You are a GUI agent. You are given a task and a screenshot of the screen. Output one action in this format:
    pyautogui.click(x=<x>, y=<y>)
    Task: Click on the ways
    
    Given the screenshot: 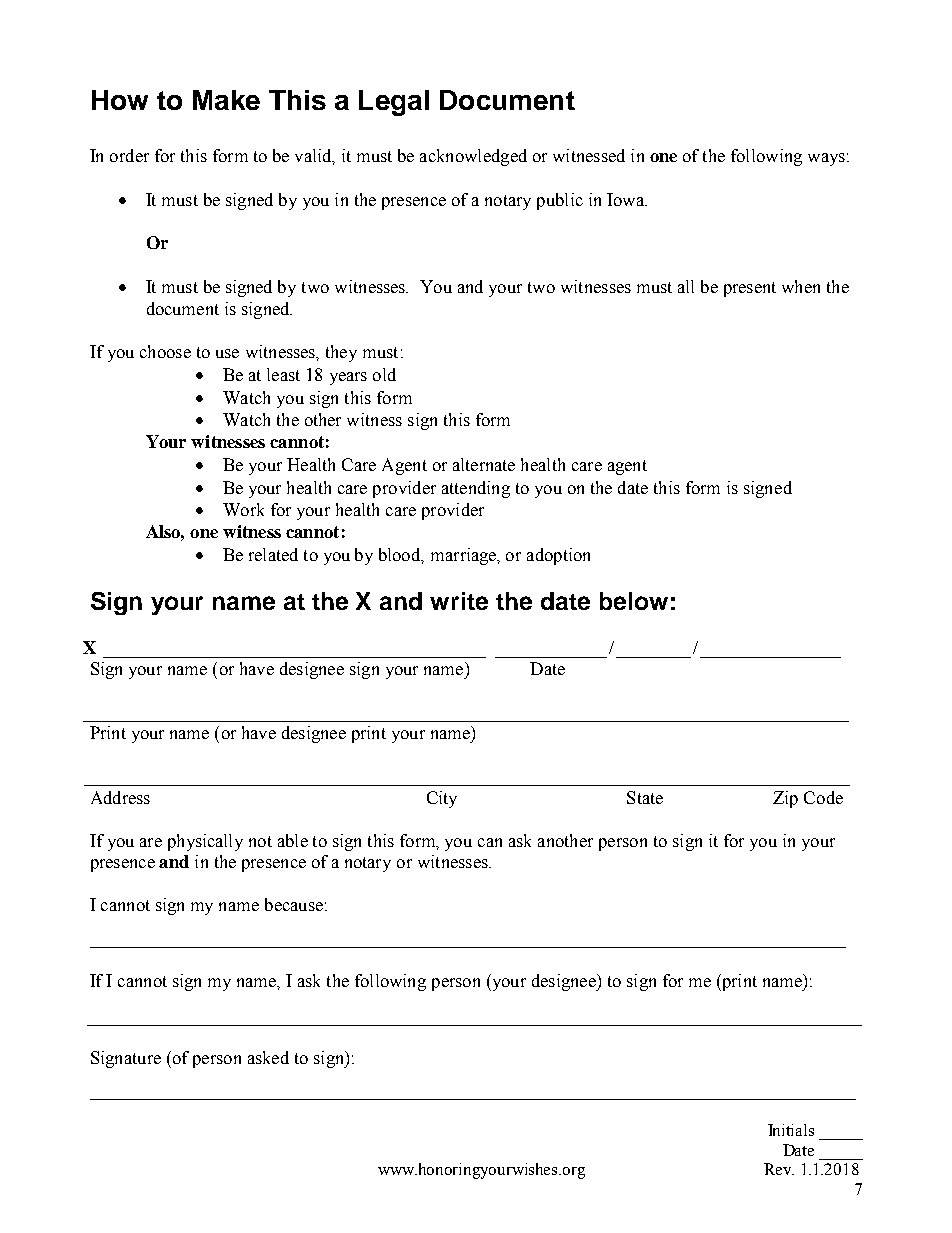 What is the action you would take?
    pyautogui.click(x=826, y=159)
